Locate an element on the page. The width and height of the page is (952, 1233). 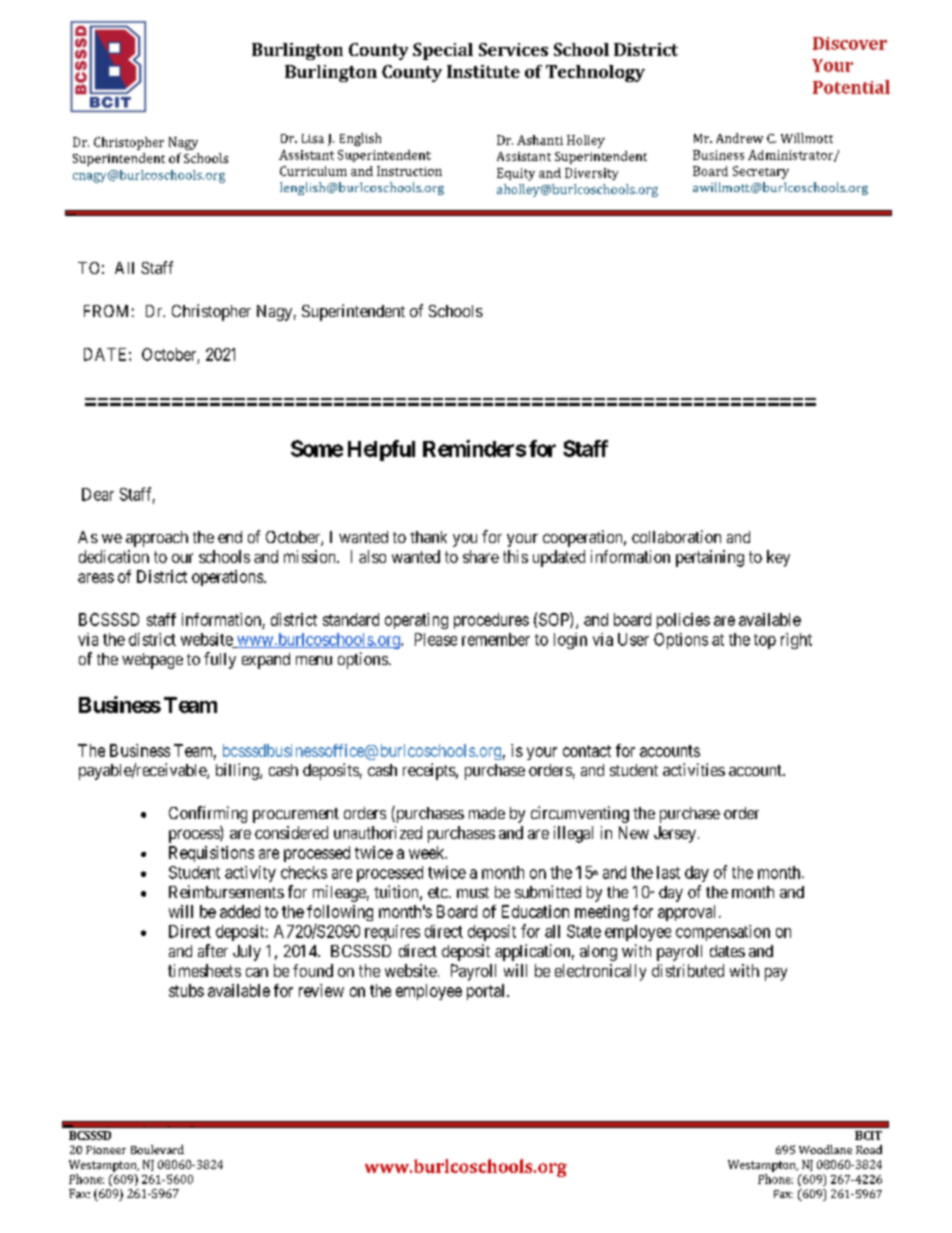
activities is located at coordinates (694, 769).
